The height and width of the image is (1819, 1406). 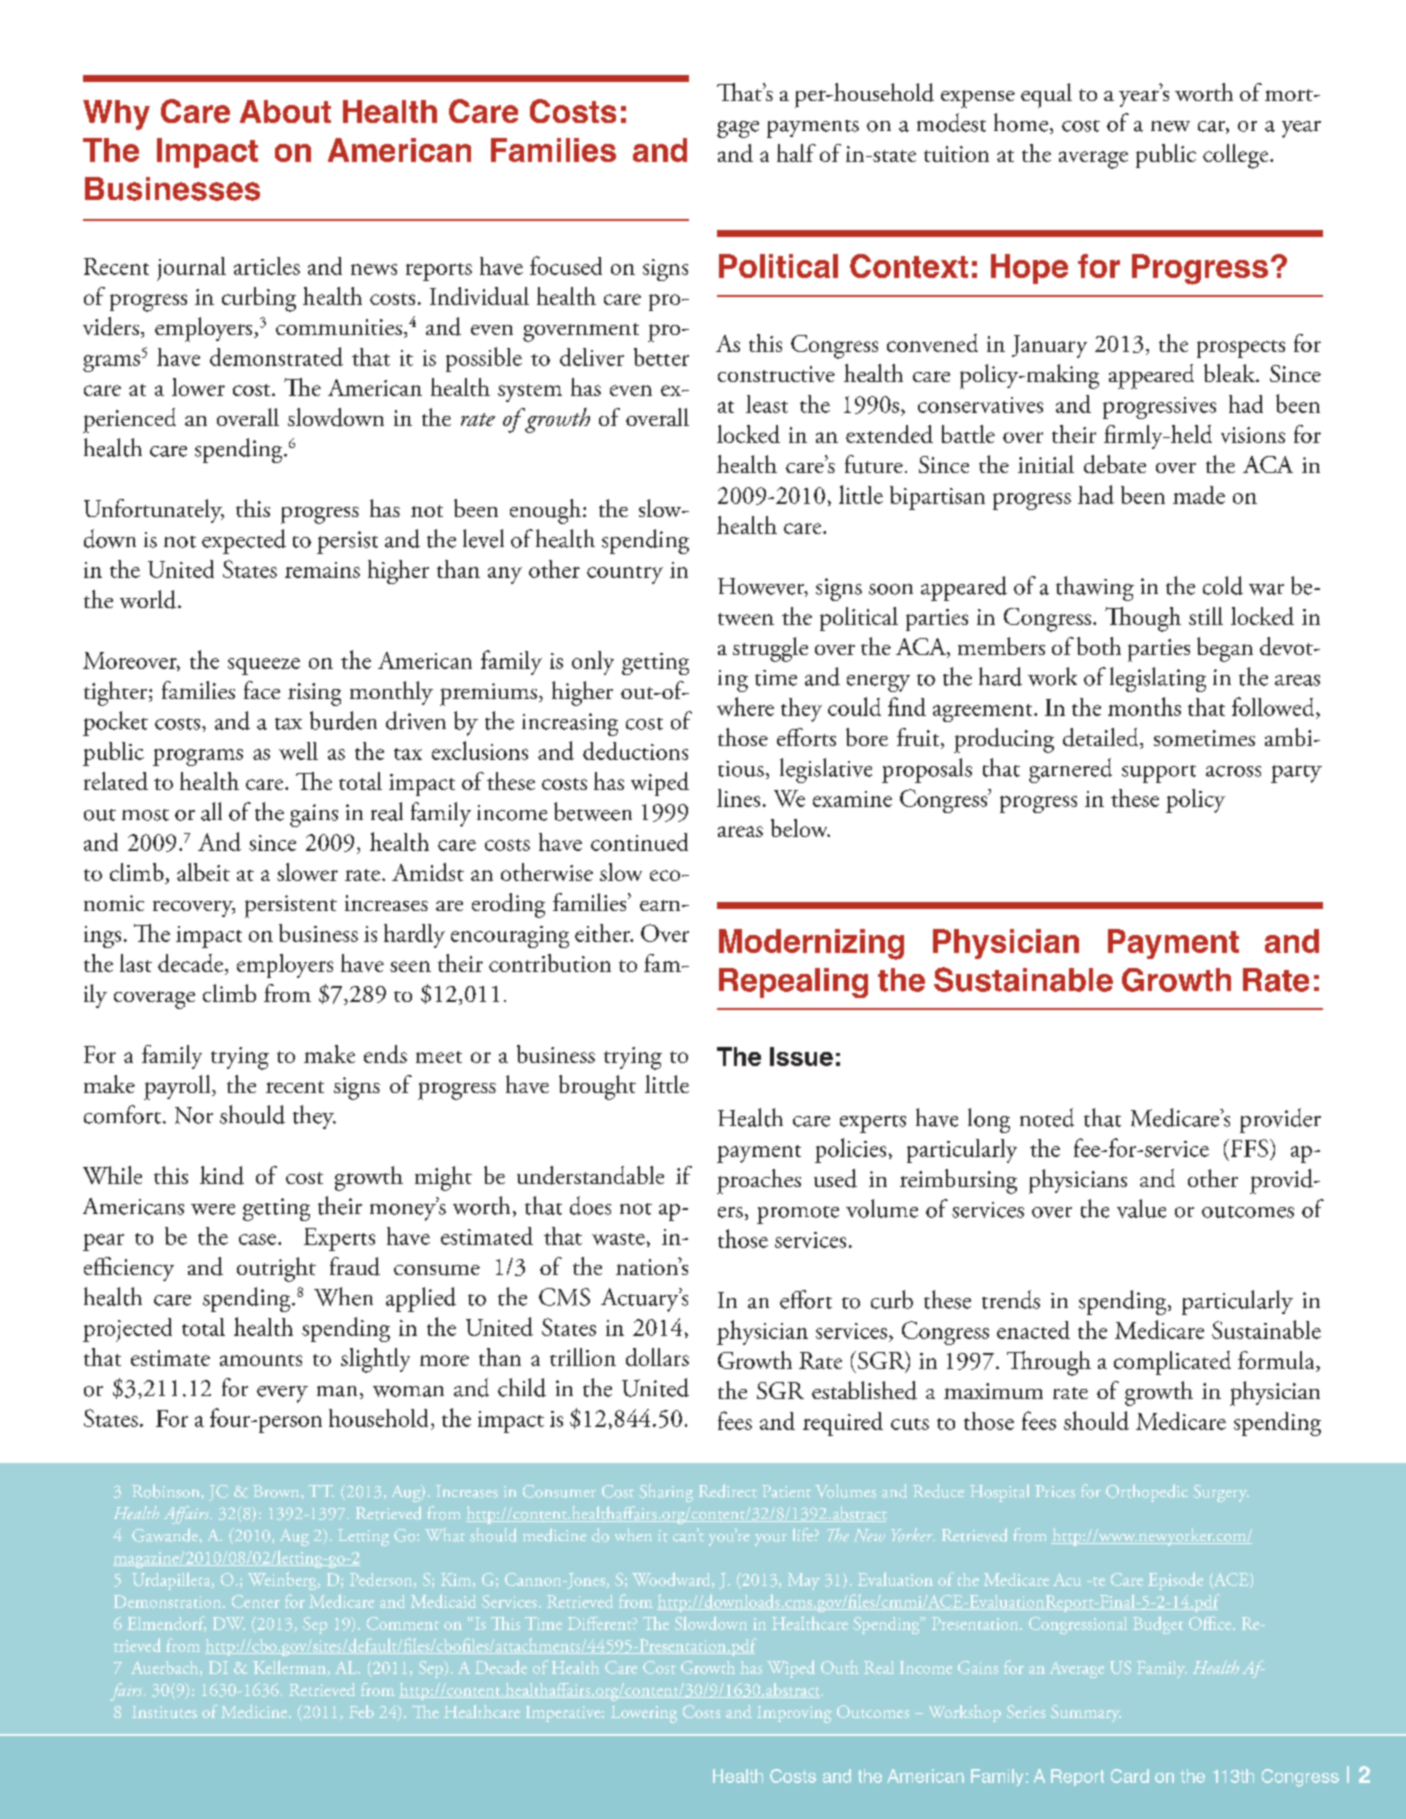 I want to click on albeit, so click(x=203, y=872).
